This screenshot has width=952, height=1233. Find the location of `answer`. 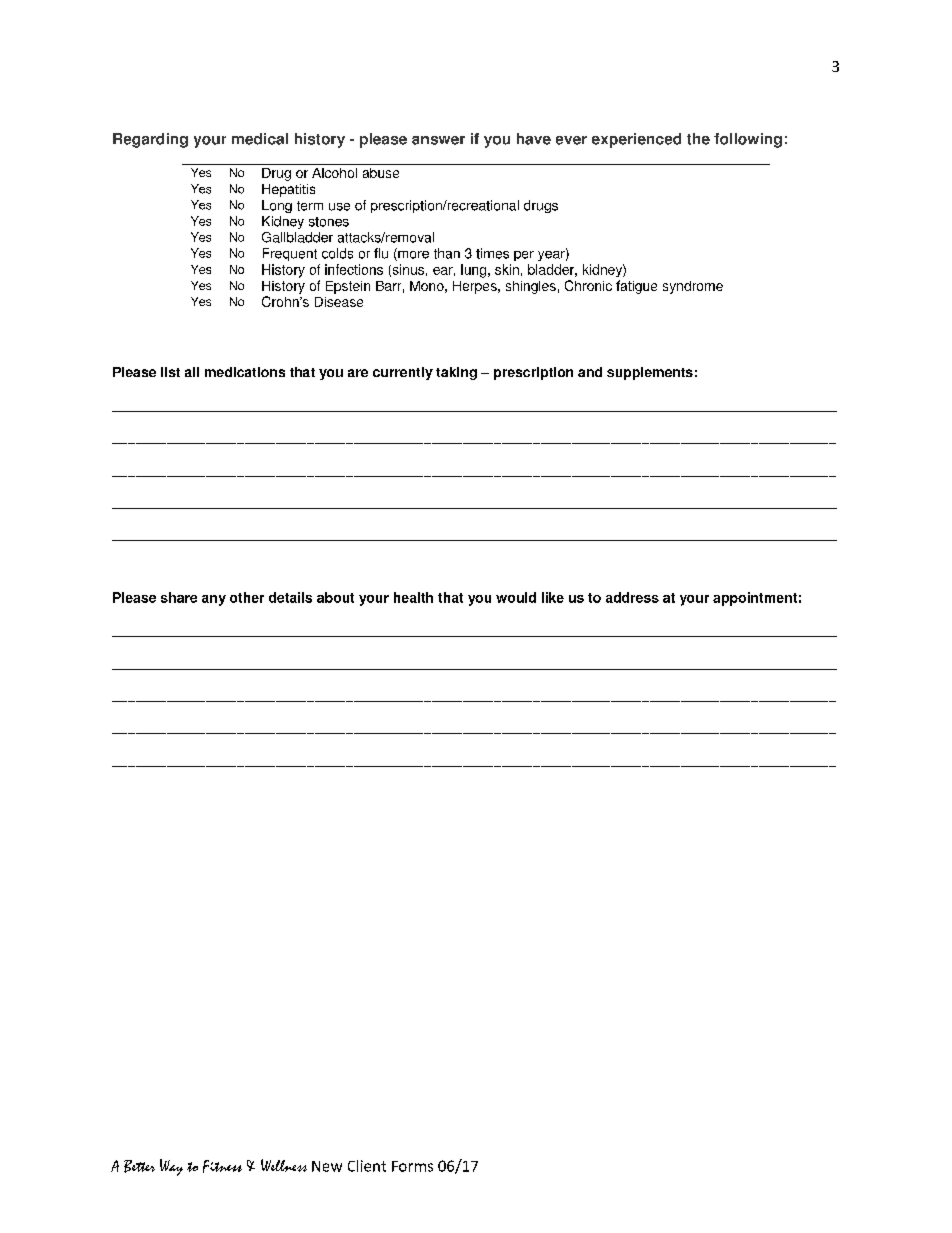

answer is located at coordinates (438, 140).
